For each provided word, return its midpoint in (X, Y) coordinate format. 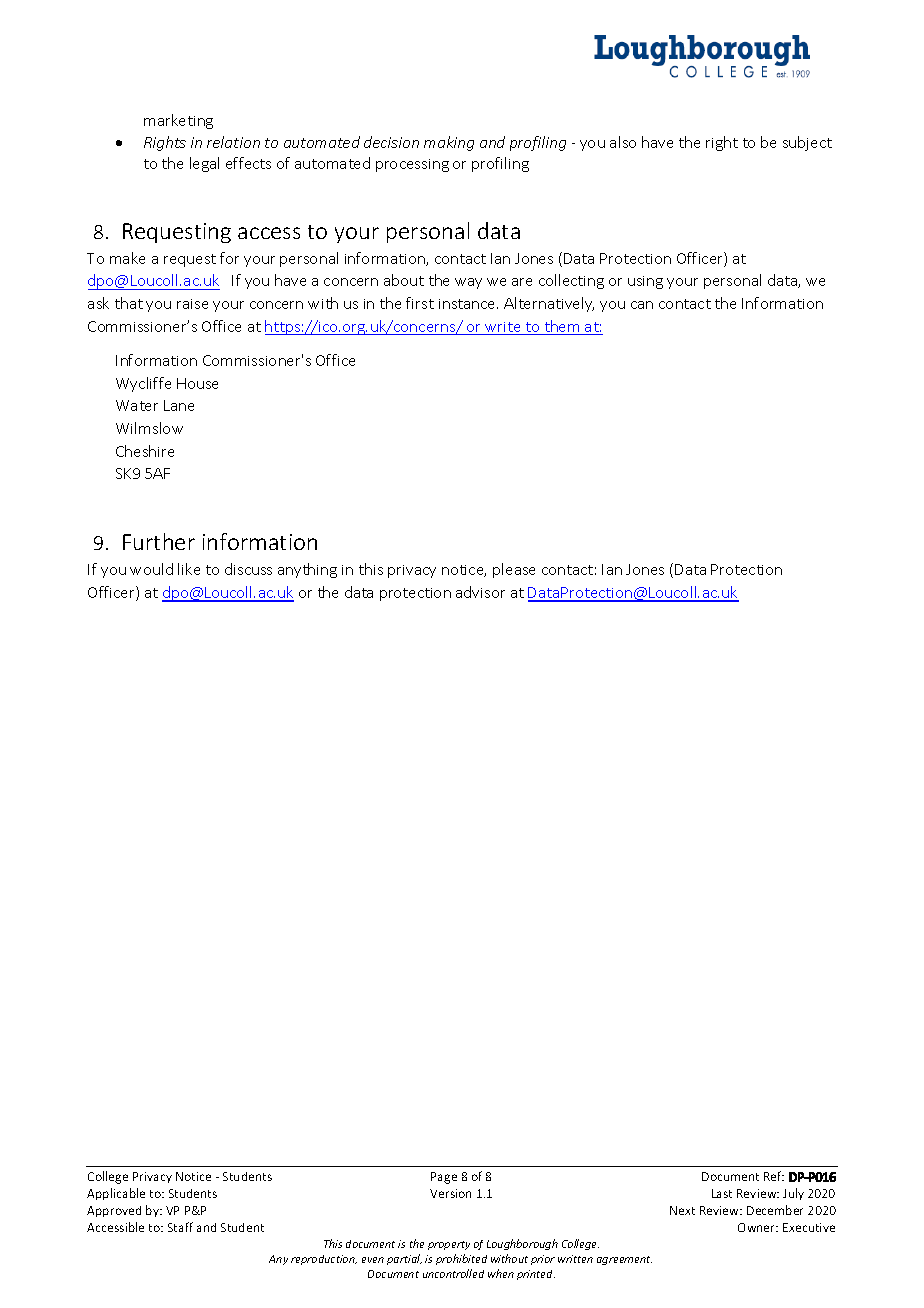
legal (204, 164)
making (449, 143)
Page (444, 1178)
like (189, 569)
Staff (180, 1227)
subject (807, 143)
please (514, 570)
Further (159, 541)
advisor (480, 592)
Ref (774, 1176)
